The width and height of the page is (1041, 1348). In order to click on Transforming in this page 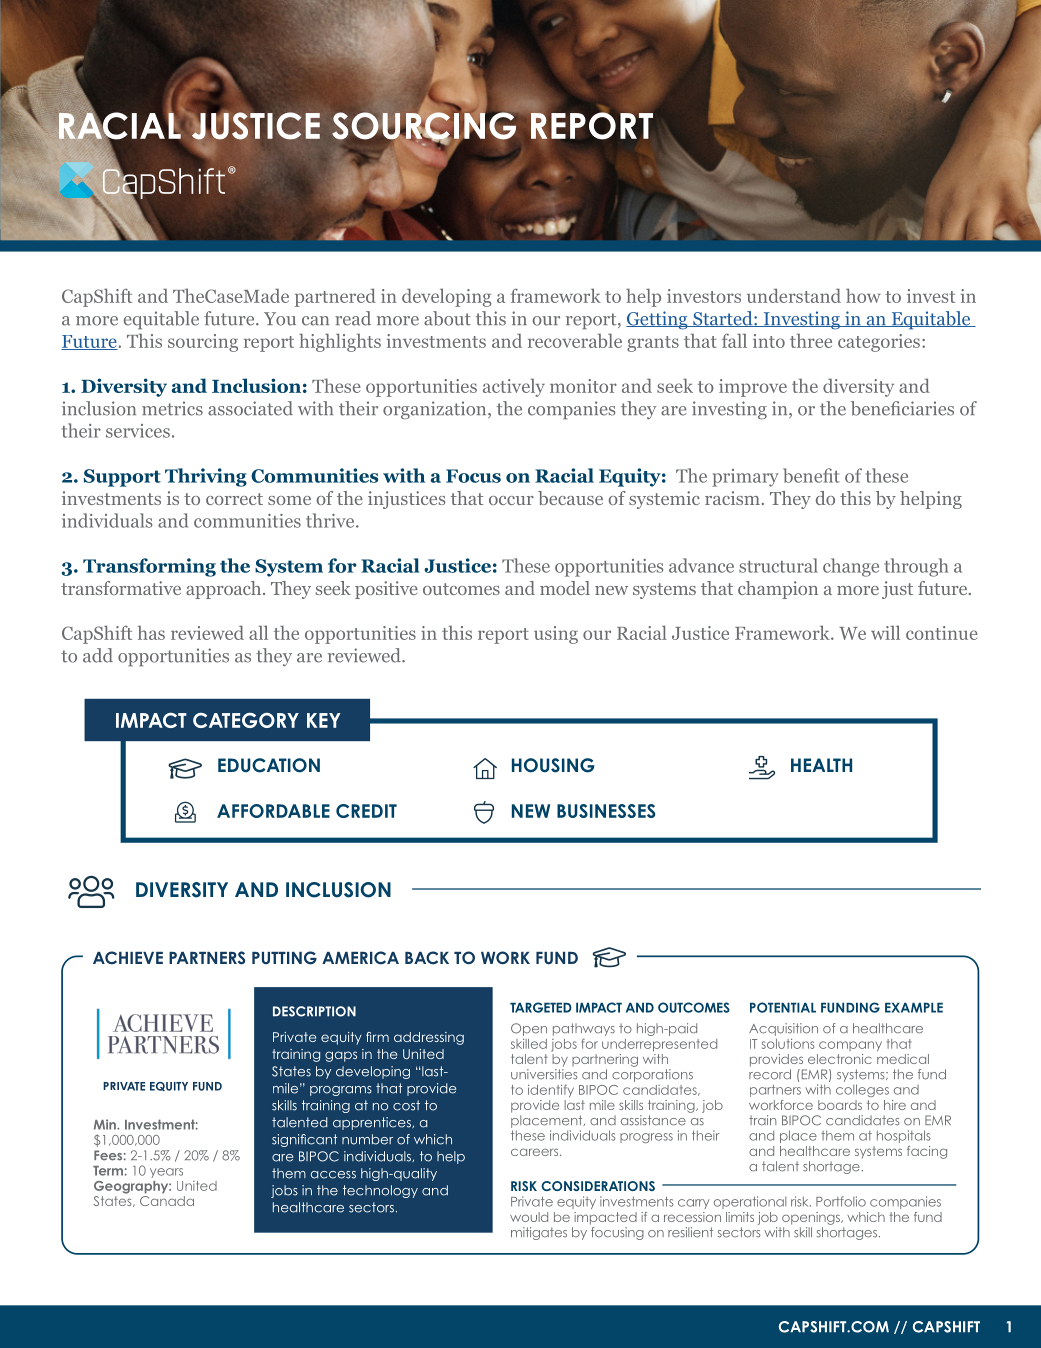, I will do `click(149, 567)`.
